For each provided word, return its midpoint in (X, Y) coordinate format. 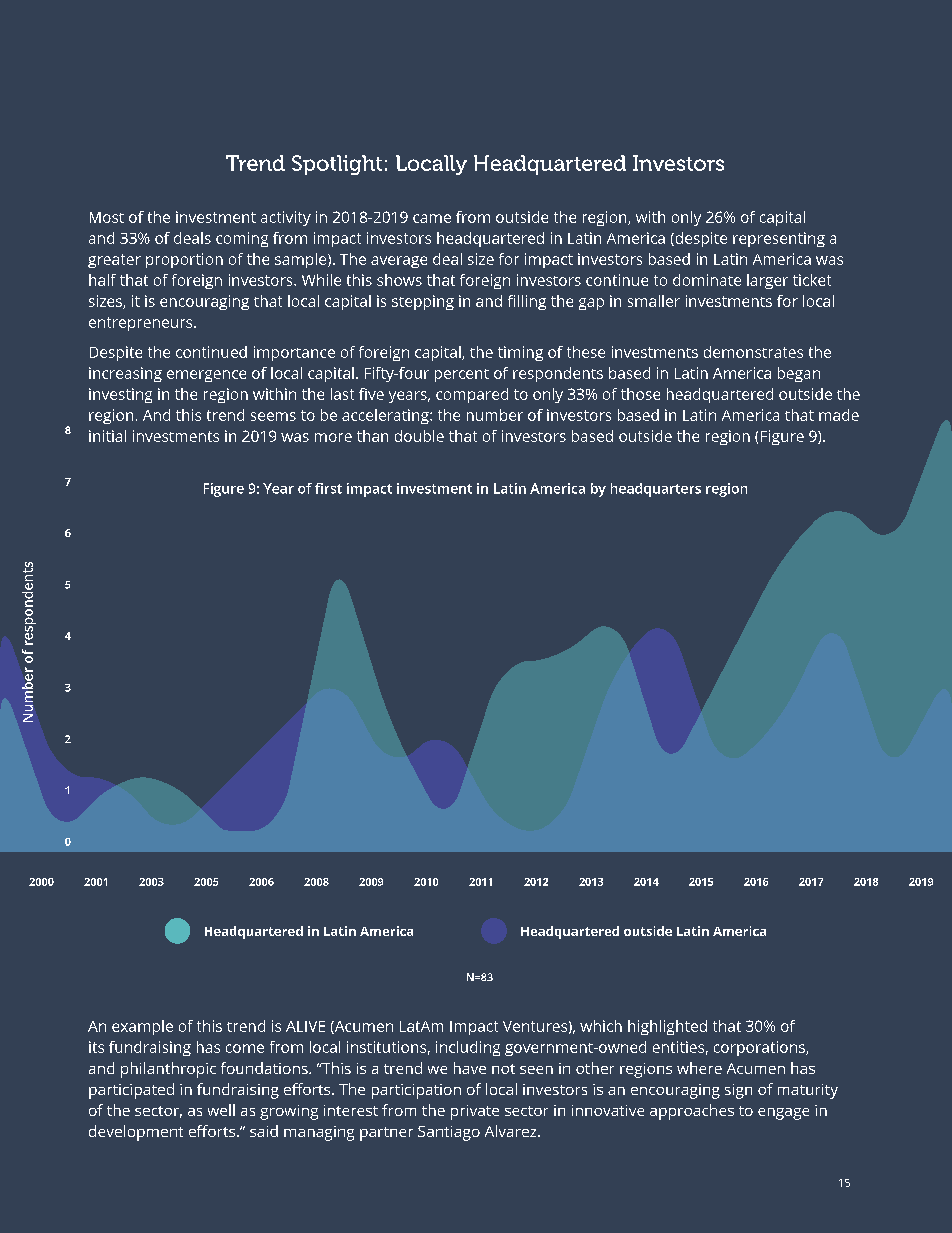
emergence (206, 376)
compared (472, 395)
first (328, 488)
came (432, 218)
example (142, 1027)
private (475, 1112)
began (799, 374)
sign (738, 1091)
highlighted (667, 1027)
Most (107, 217)
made (839, 415)
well (221, 1110)
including (468, 1048)
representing (779, 239)
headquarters (656, 490)
